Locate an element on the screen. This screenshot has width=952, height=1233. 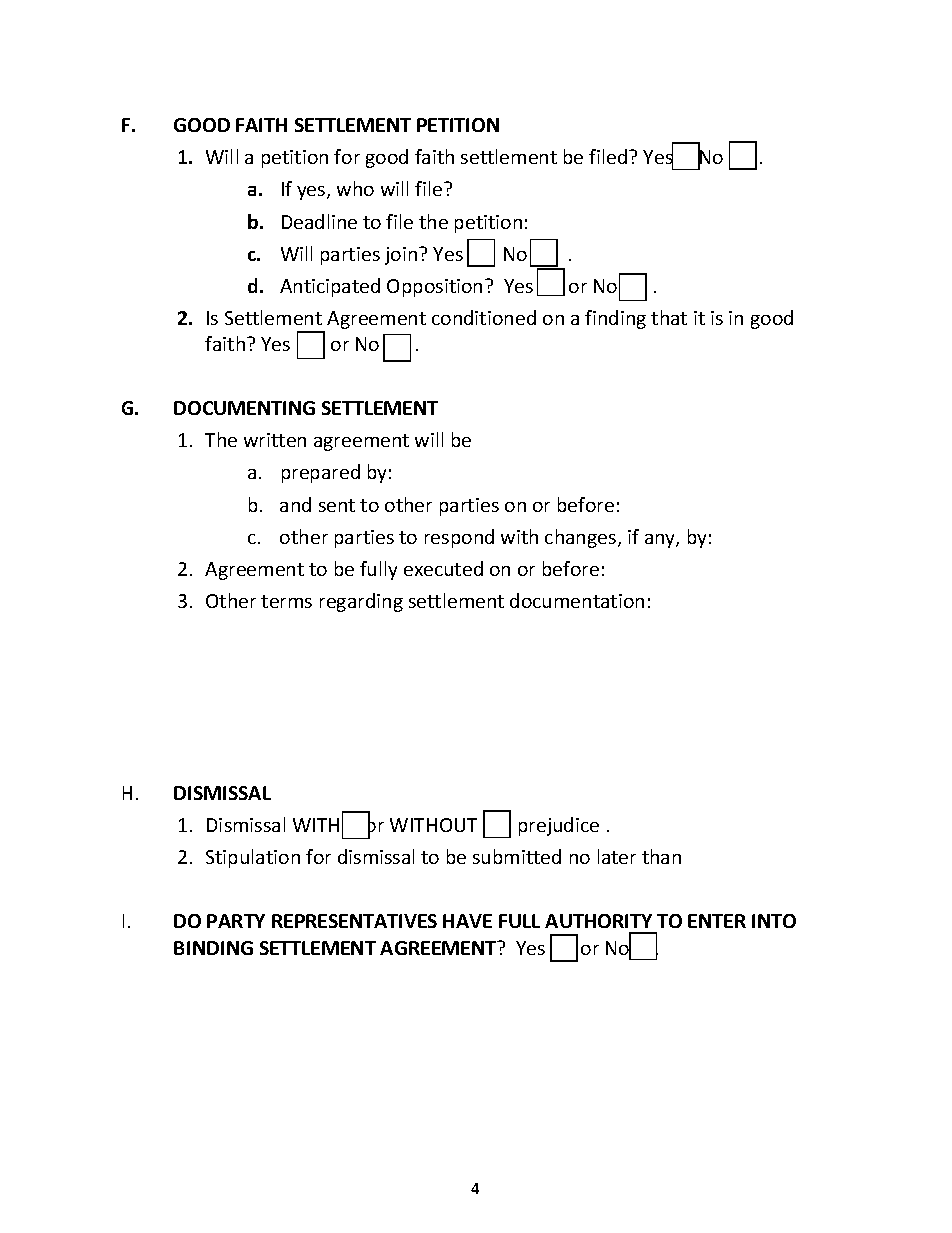
Deadline is located at coordinates (319, 221).
